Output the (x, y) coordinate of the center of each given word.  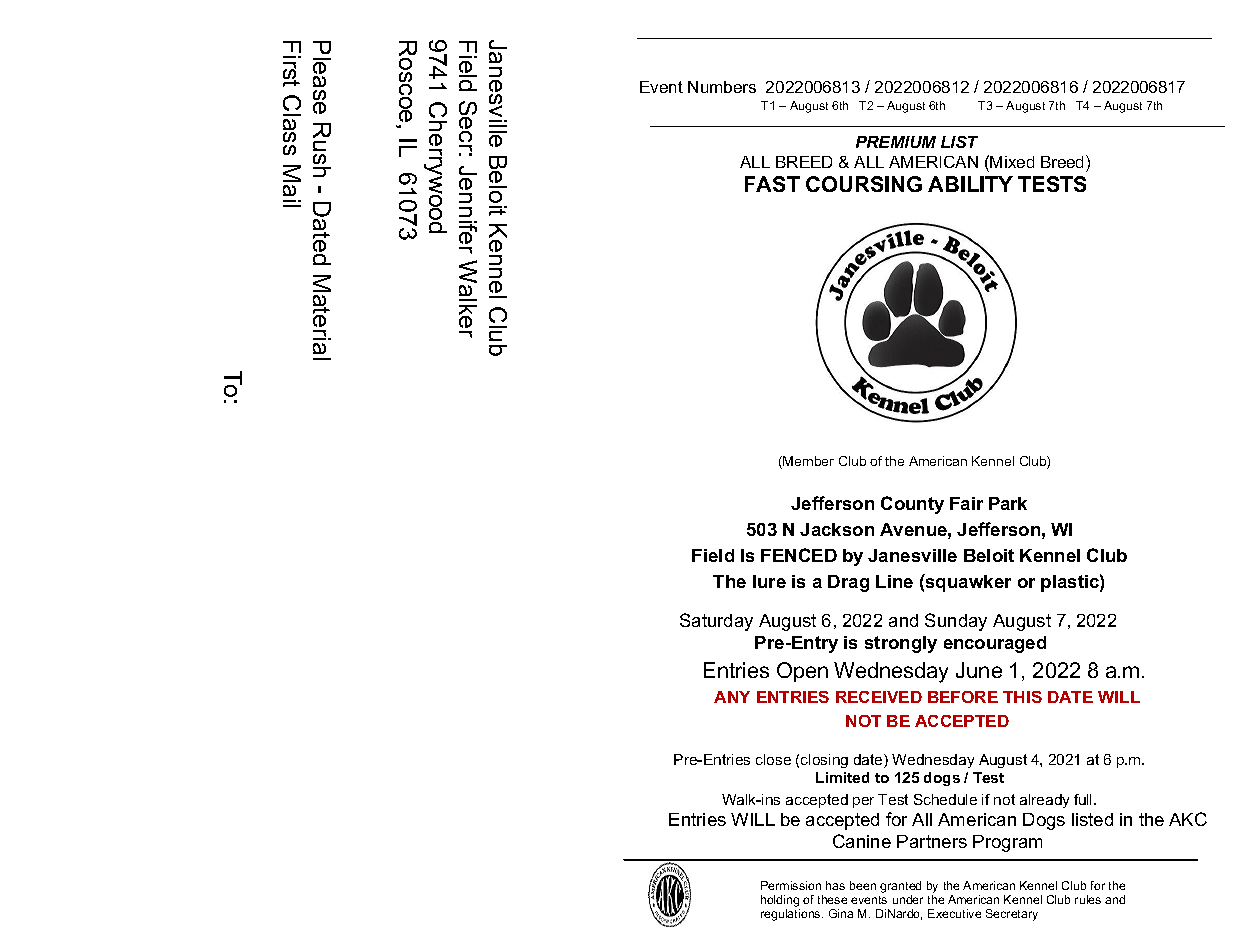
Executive (954, 913)
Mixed (1012, 162)
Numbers (722, 87)
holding (780, 901)
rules (1088, 899)
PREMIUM (896, 142)
